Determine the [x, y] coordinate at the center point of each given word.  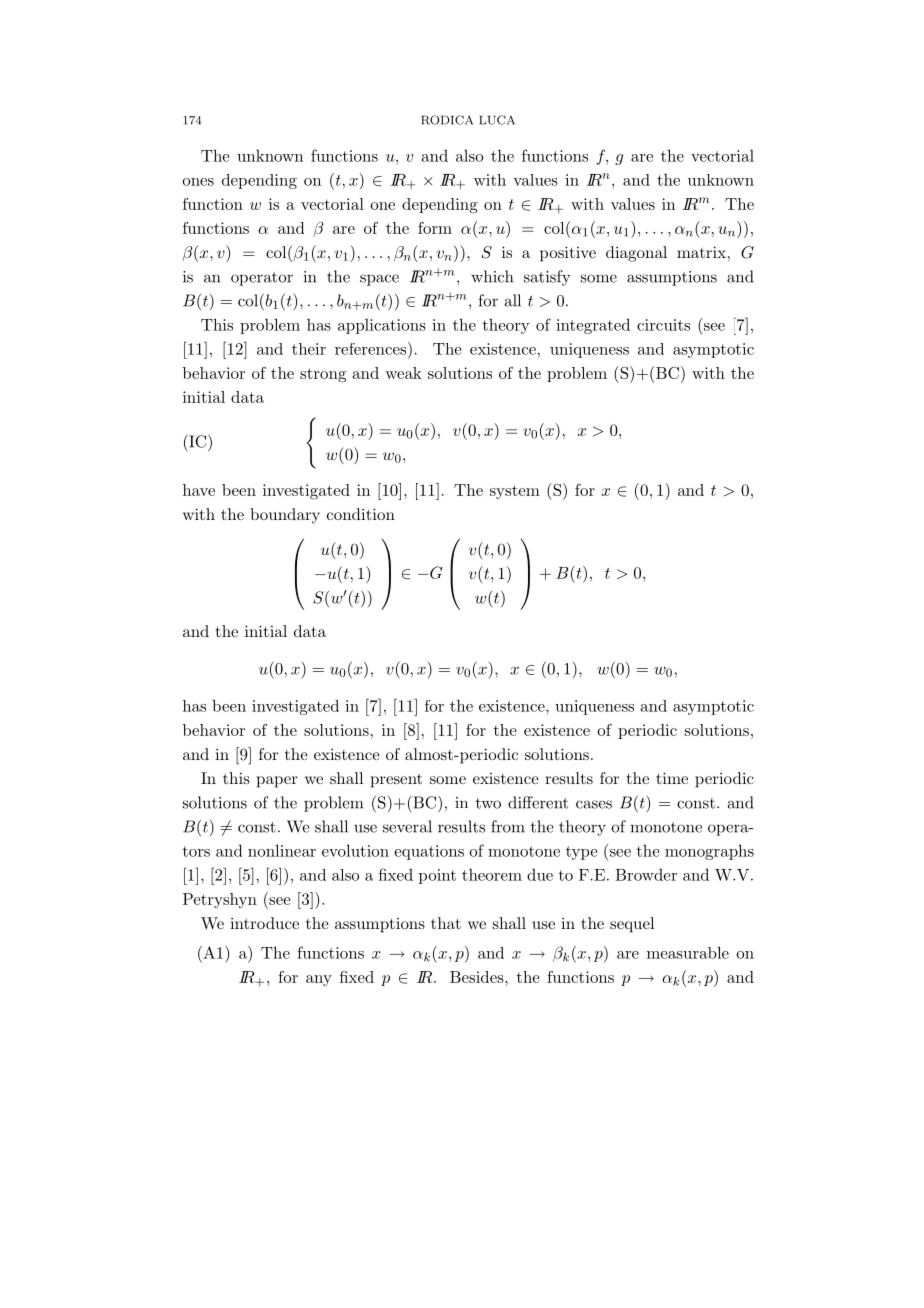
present [396, 781]
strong [323, 375]
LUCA [497, 120]
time [672, 778]
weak [403, 373]
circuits [663, 325]
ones [198, 182]
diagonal [636, 254]
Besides [478, 977]
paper [277, 782]
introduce [264, 923]
